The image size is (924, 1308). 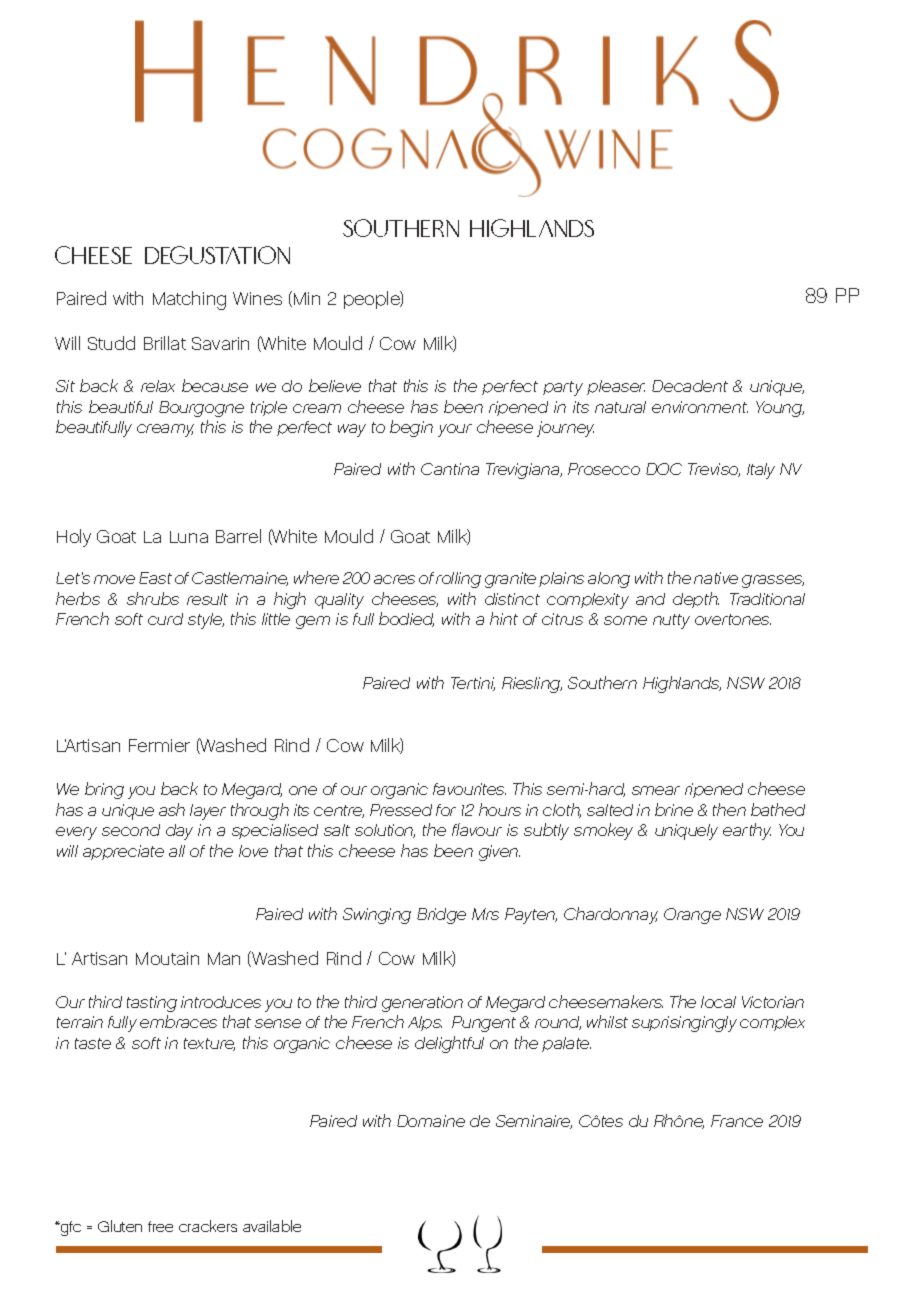 What do you see at coordinates (69, 1228) in the document?
I see `gfc` at bounding box center [69, 1228].
